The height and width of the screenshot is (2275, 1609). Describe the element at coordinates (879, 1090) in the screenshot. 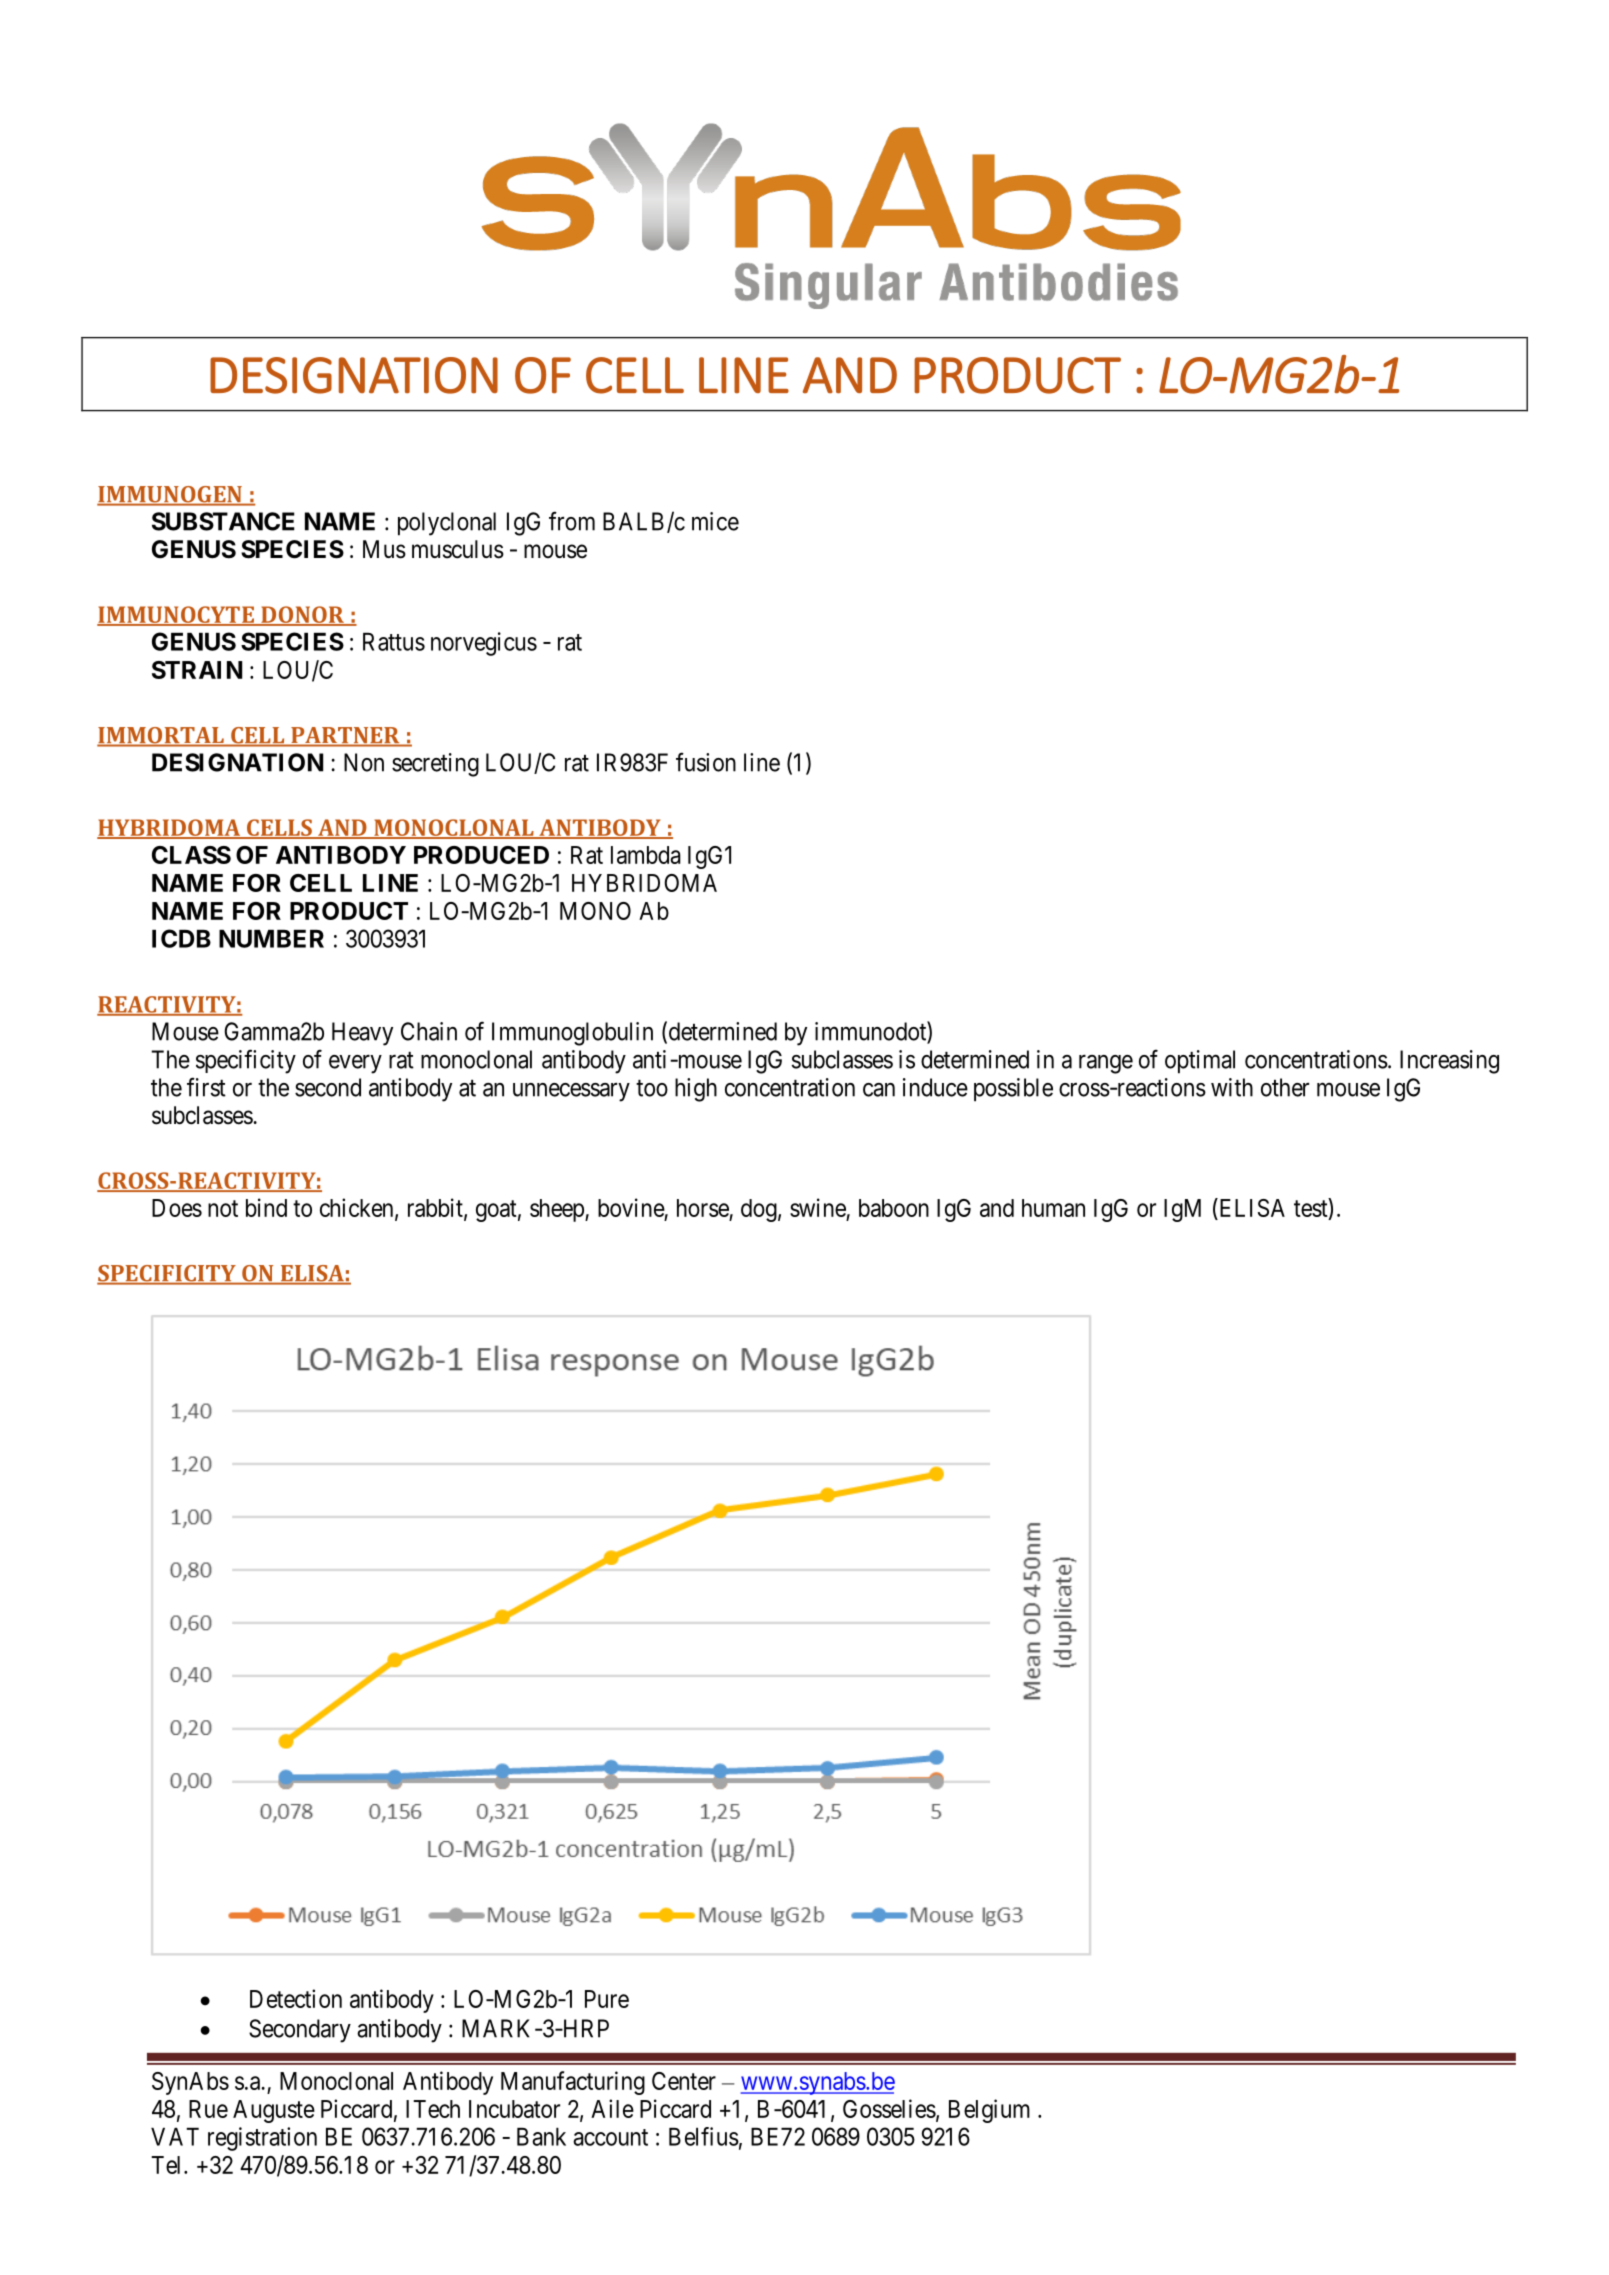

I see `can` at that location.
